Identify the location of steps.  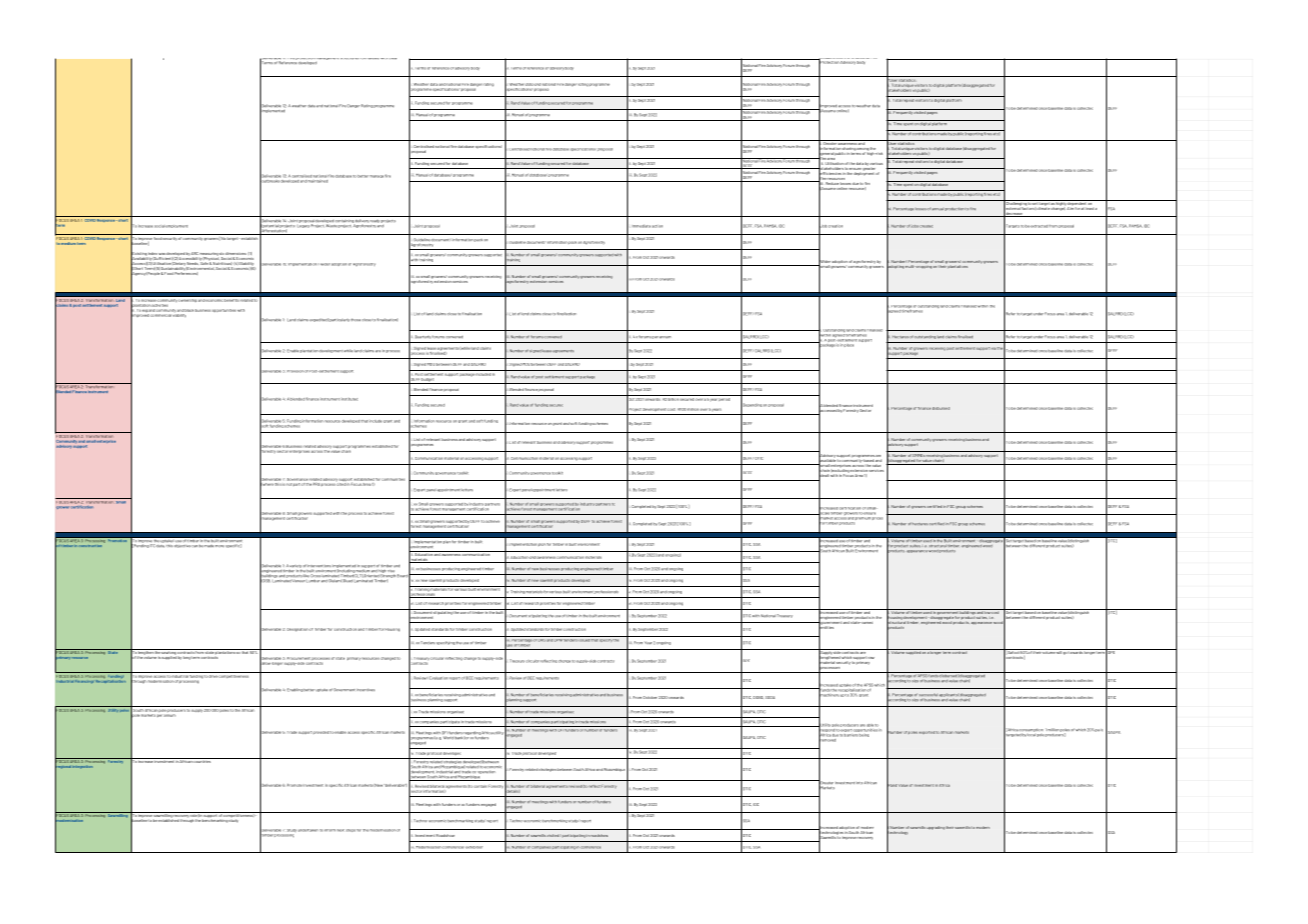
(350, 830).
